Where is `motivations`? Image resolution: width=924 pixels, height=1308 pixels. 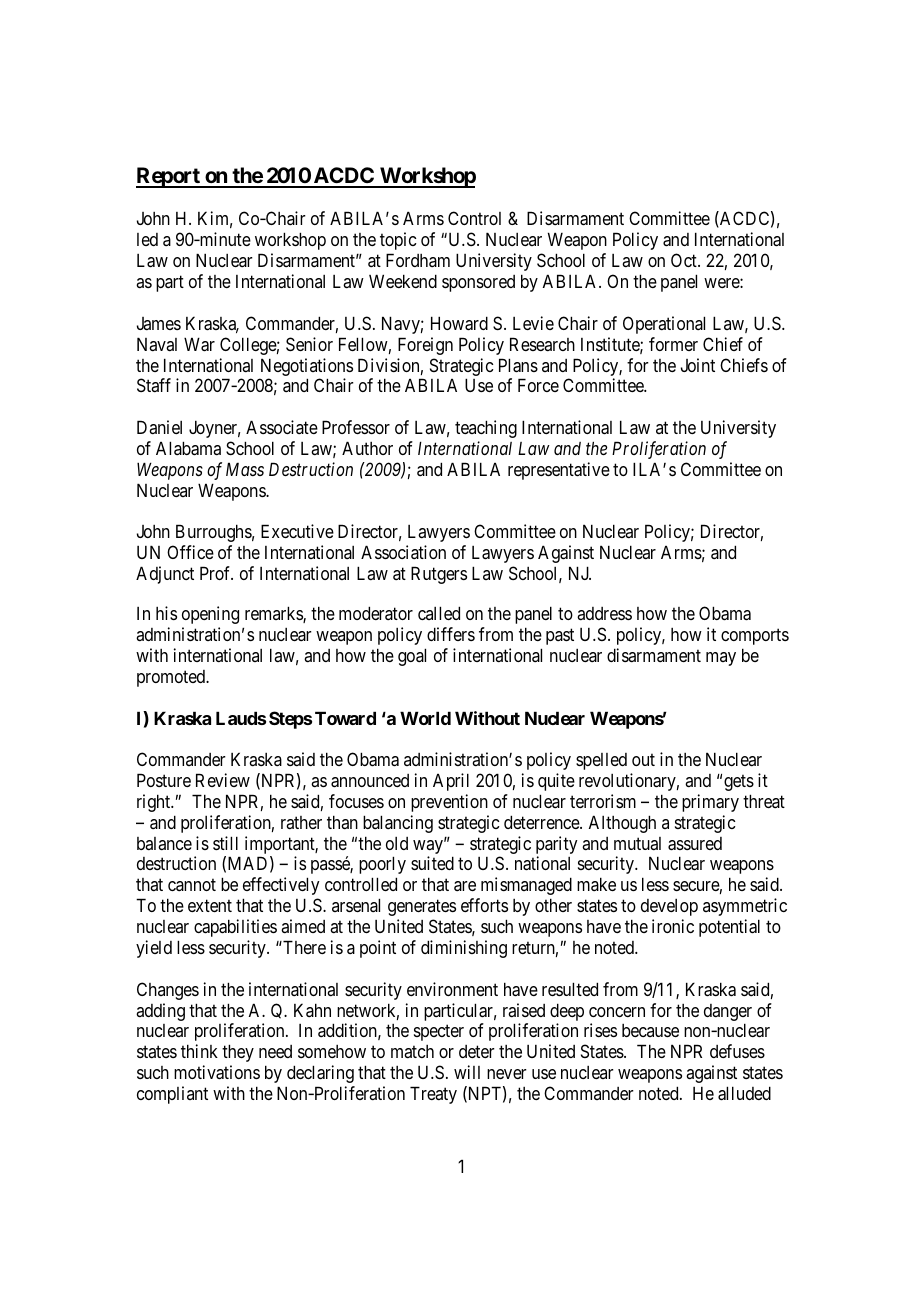 motivations is located at coordinates (217, 1072).
